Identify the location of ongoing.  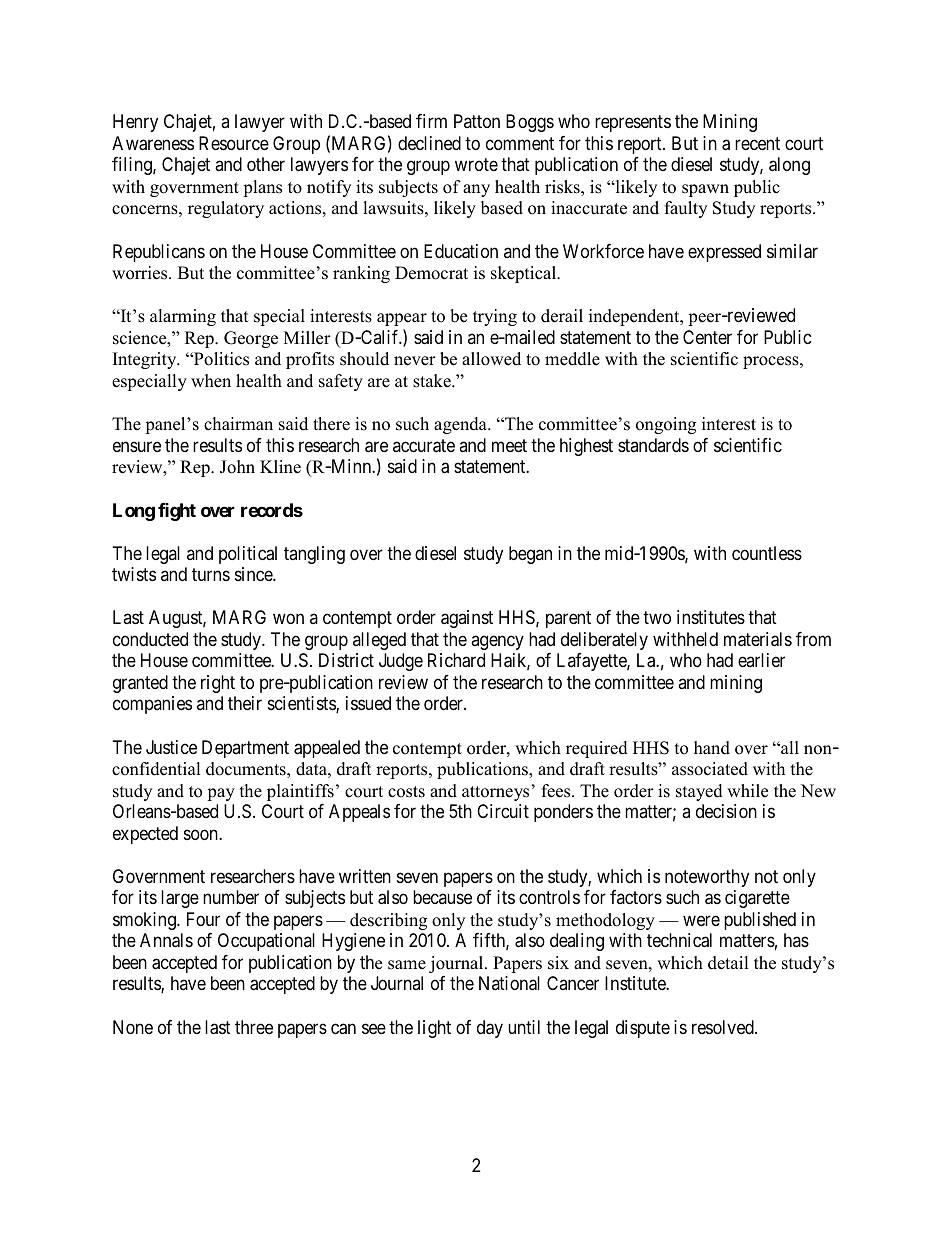
(666, 425).
